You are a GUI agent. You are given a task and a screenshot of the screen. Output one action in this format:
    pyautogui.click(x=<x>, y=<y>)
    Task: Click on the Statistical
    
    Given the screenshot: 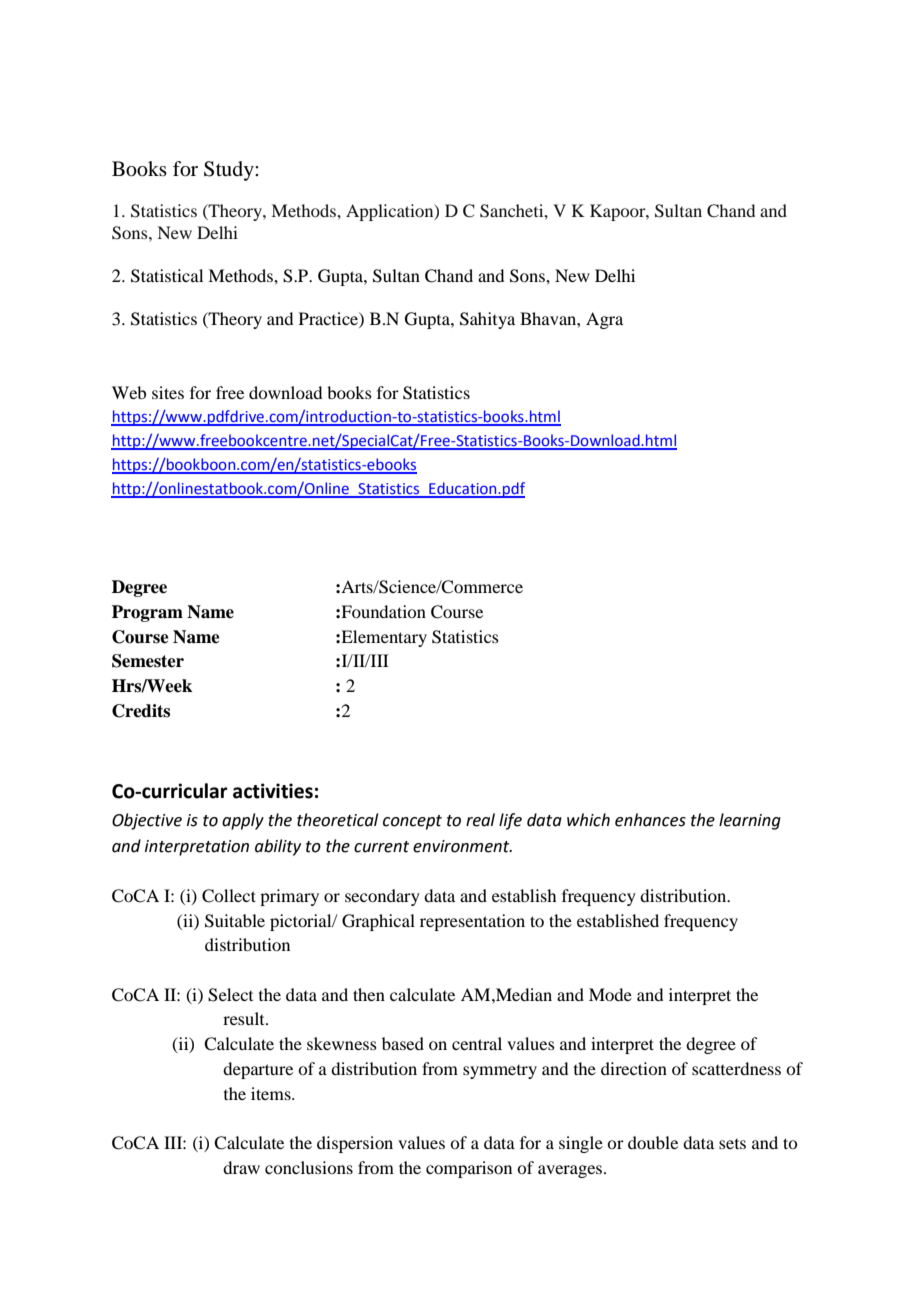 What is the action you would take?
    pyautogui.click(x=167, y=276)
